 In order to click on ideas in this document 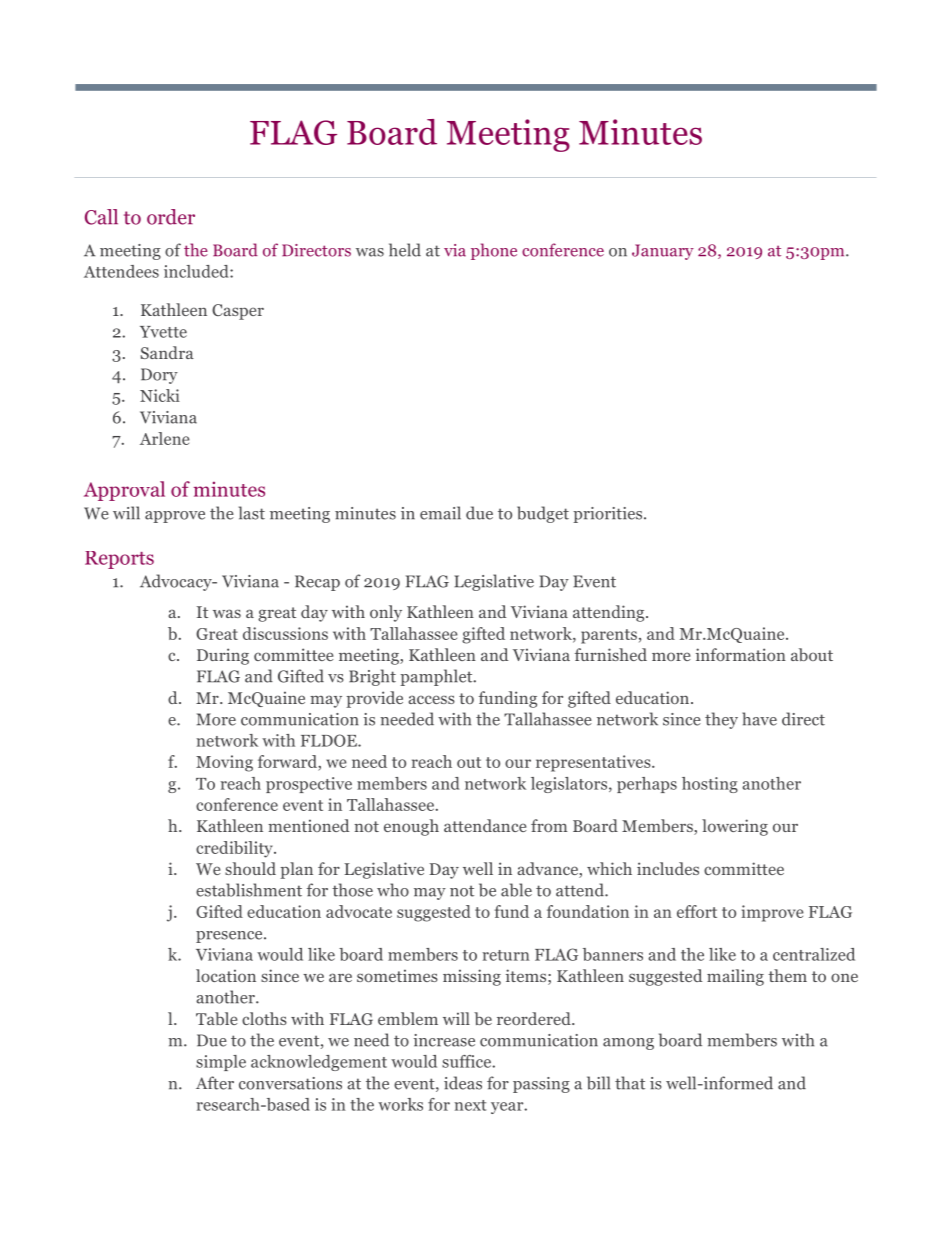, I will do `click(463, 1083)`.
